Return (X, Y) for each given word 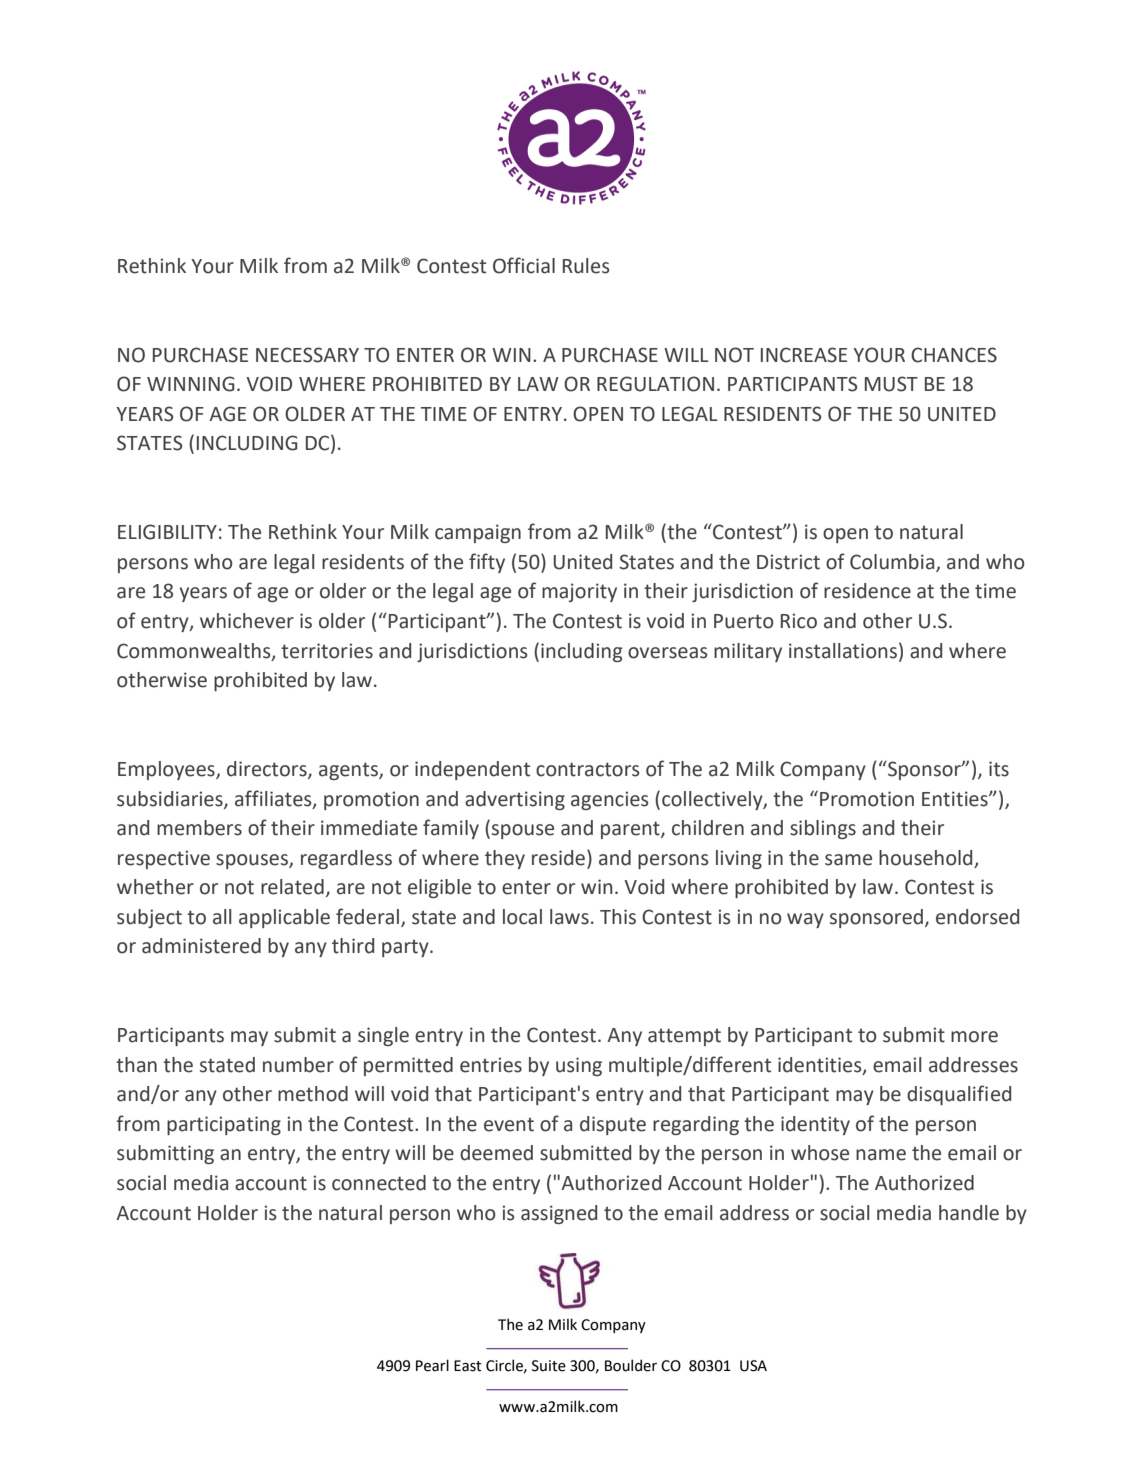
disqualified (959, 1095)
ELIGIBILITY (167, 532)
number (298, 1065)
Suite (549, 1366)
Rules (586, 266)
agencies (609, 800)
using (579, 1066)
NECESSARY (307, 355)
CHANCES (954, 355)
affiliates (274, 799)
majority (579, 592)
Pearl (432, 1365)
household (925, 858)
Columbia (893, 562)
